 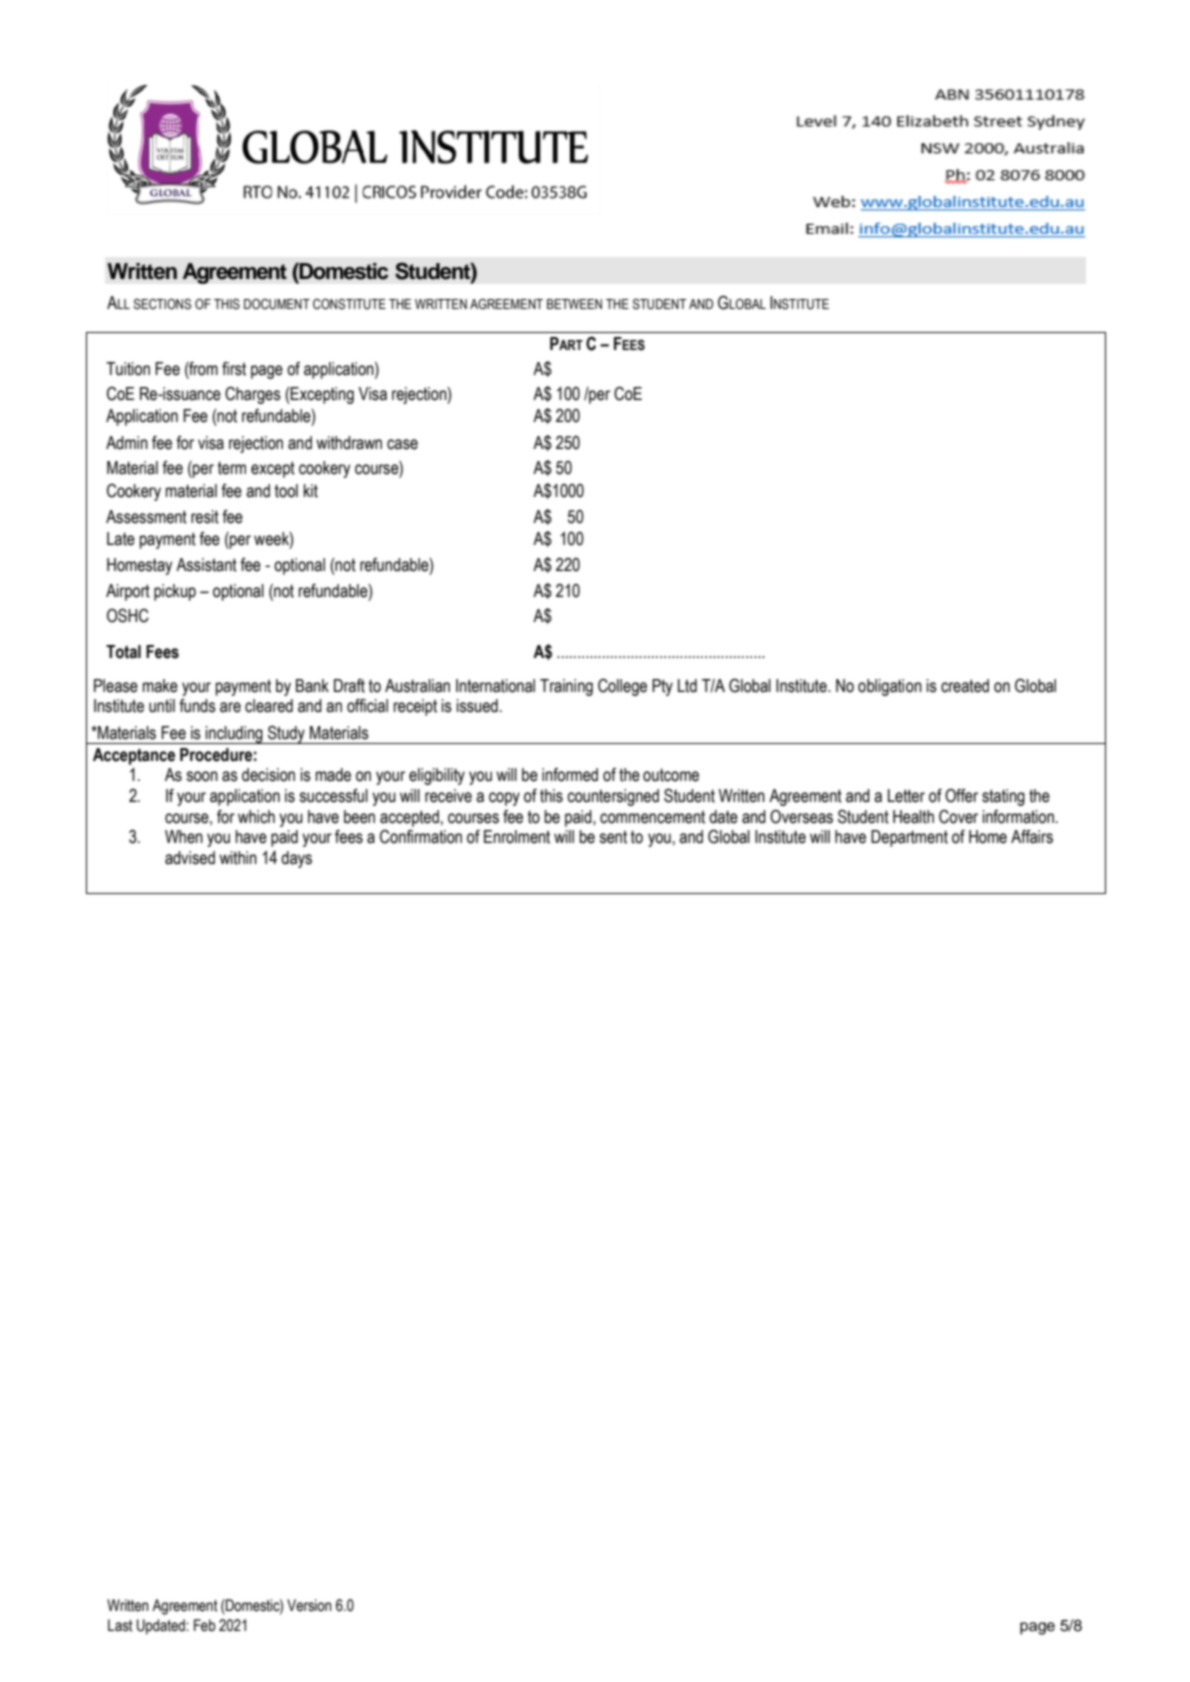 I want to click on Version, so click(x=309, y=1605).
